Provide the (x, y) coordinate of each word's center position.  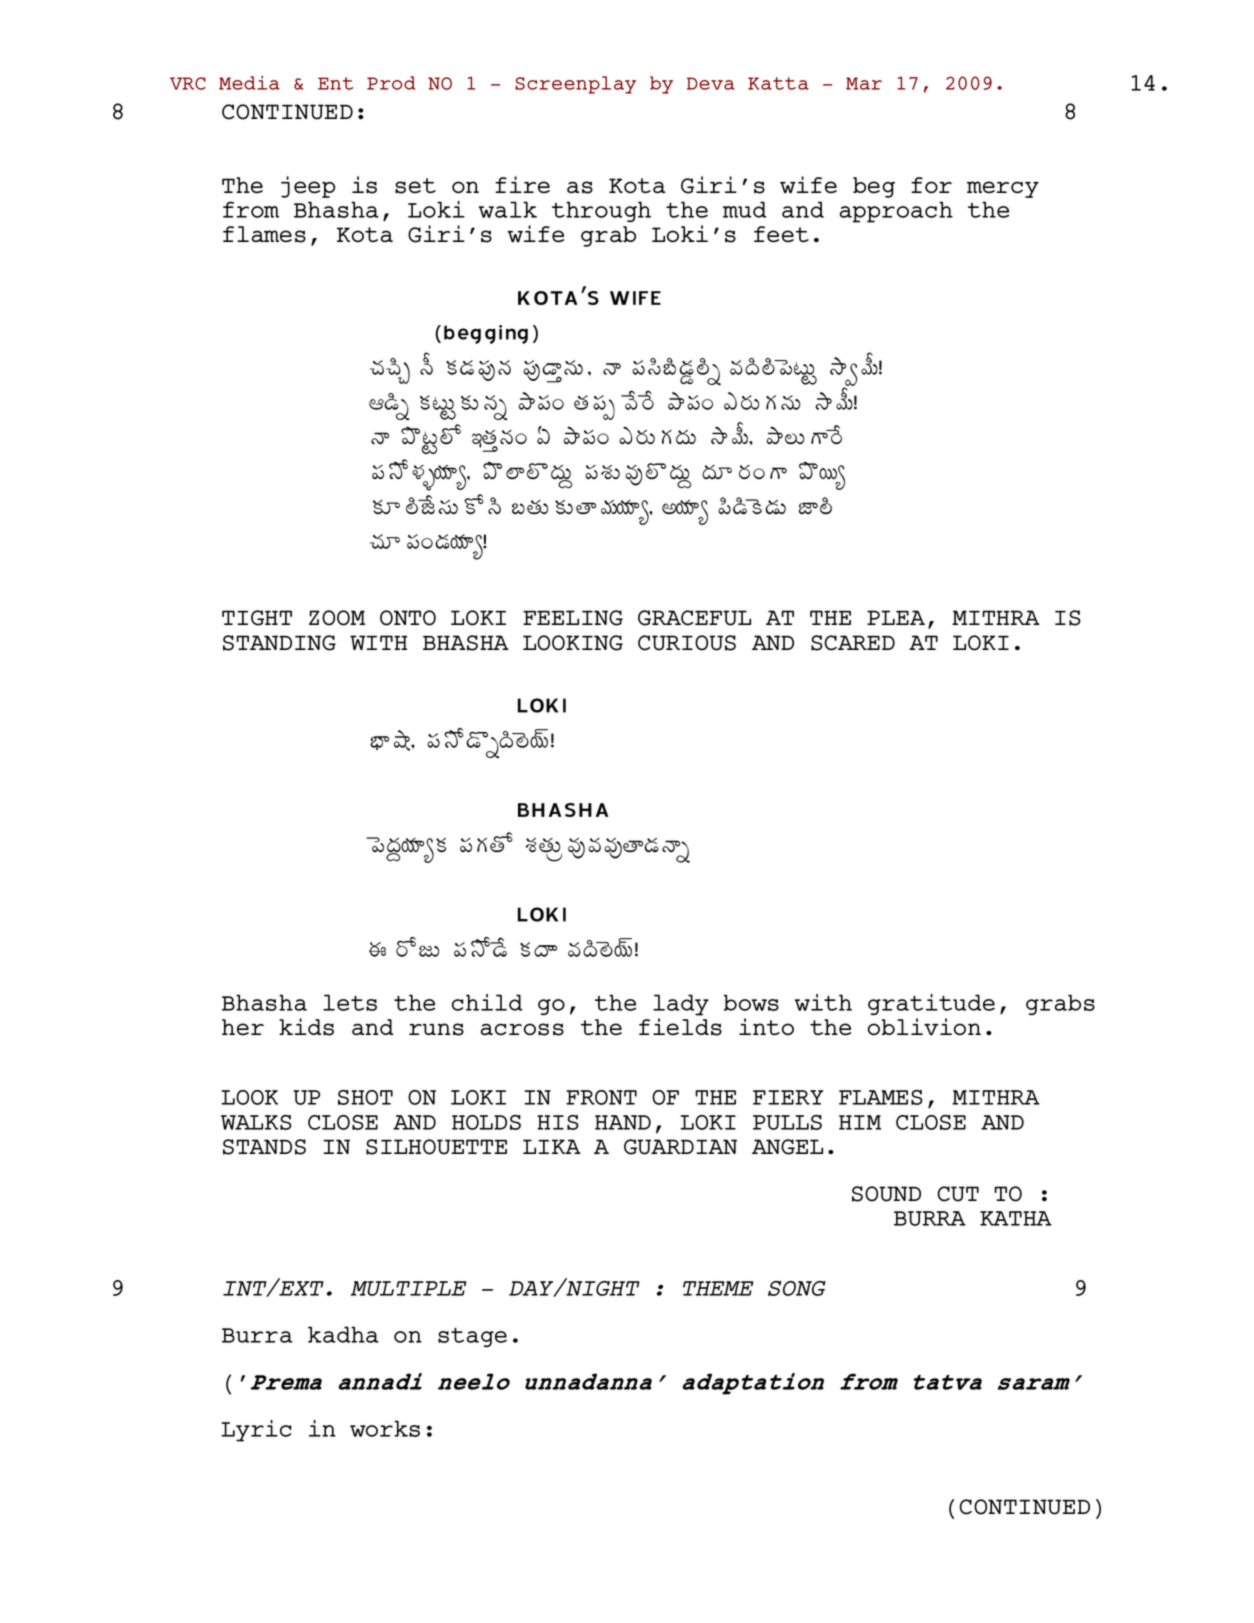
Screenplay (575, 85)
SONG (797, 1288)
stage (472, 1337)
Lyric (256, 1431)
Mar (864, 83)
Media (249, 82)
